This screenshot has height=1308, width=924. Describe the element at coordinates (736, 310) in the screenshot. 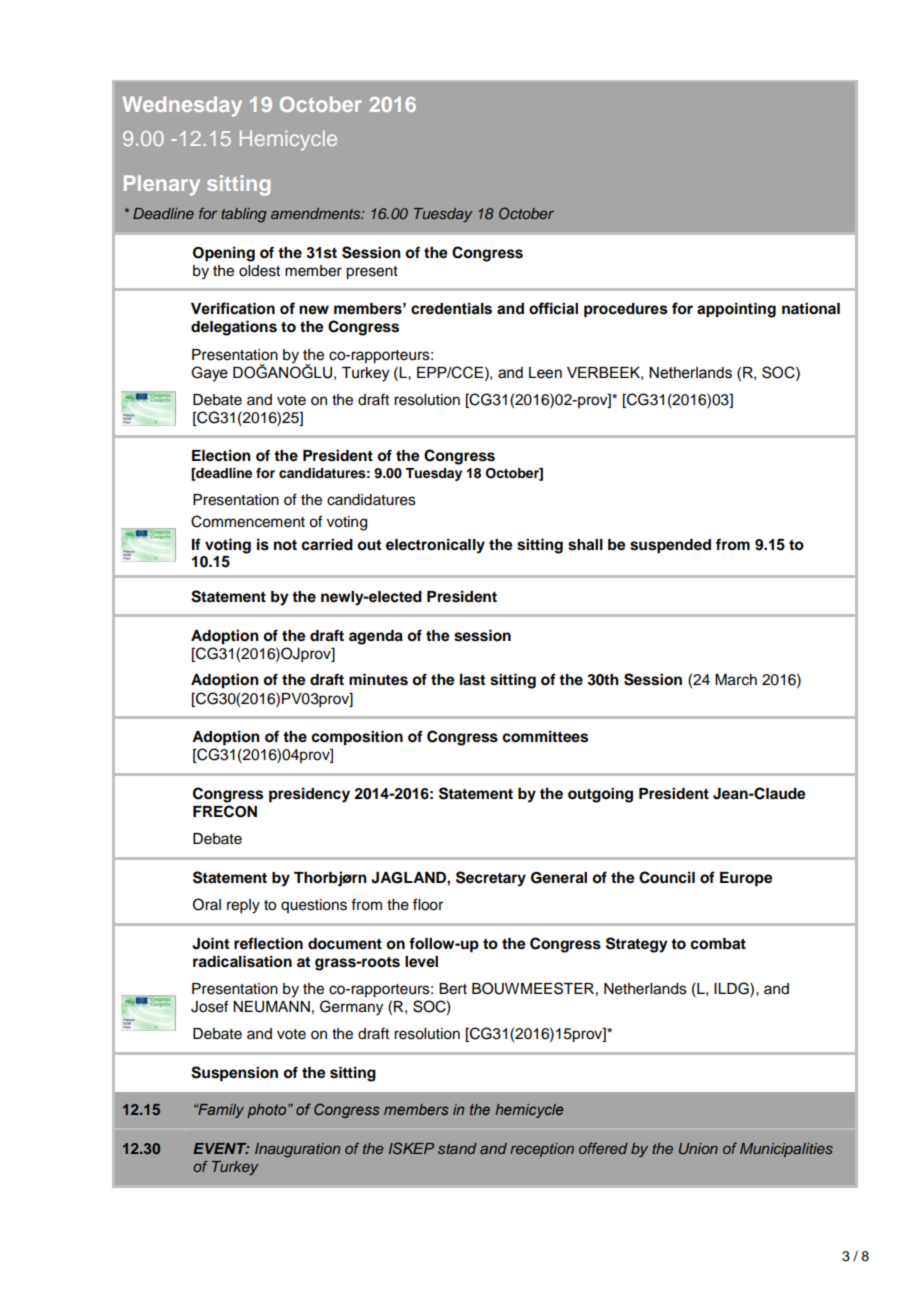

I see `appointing` at that location.
